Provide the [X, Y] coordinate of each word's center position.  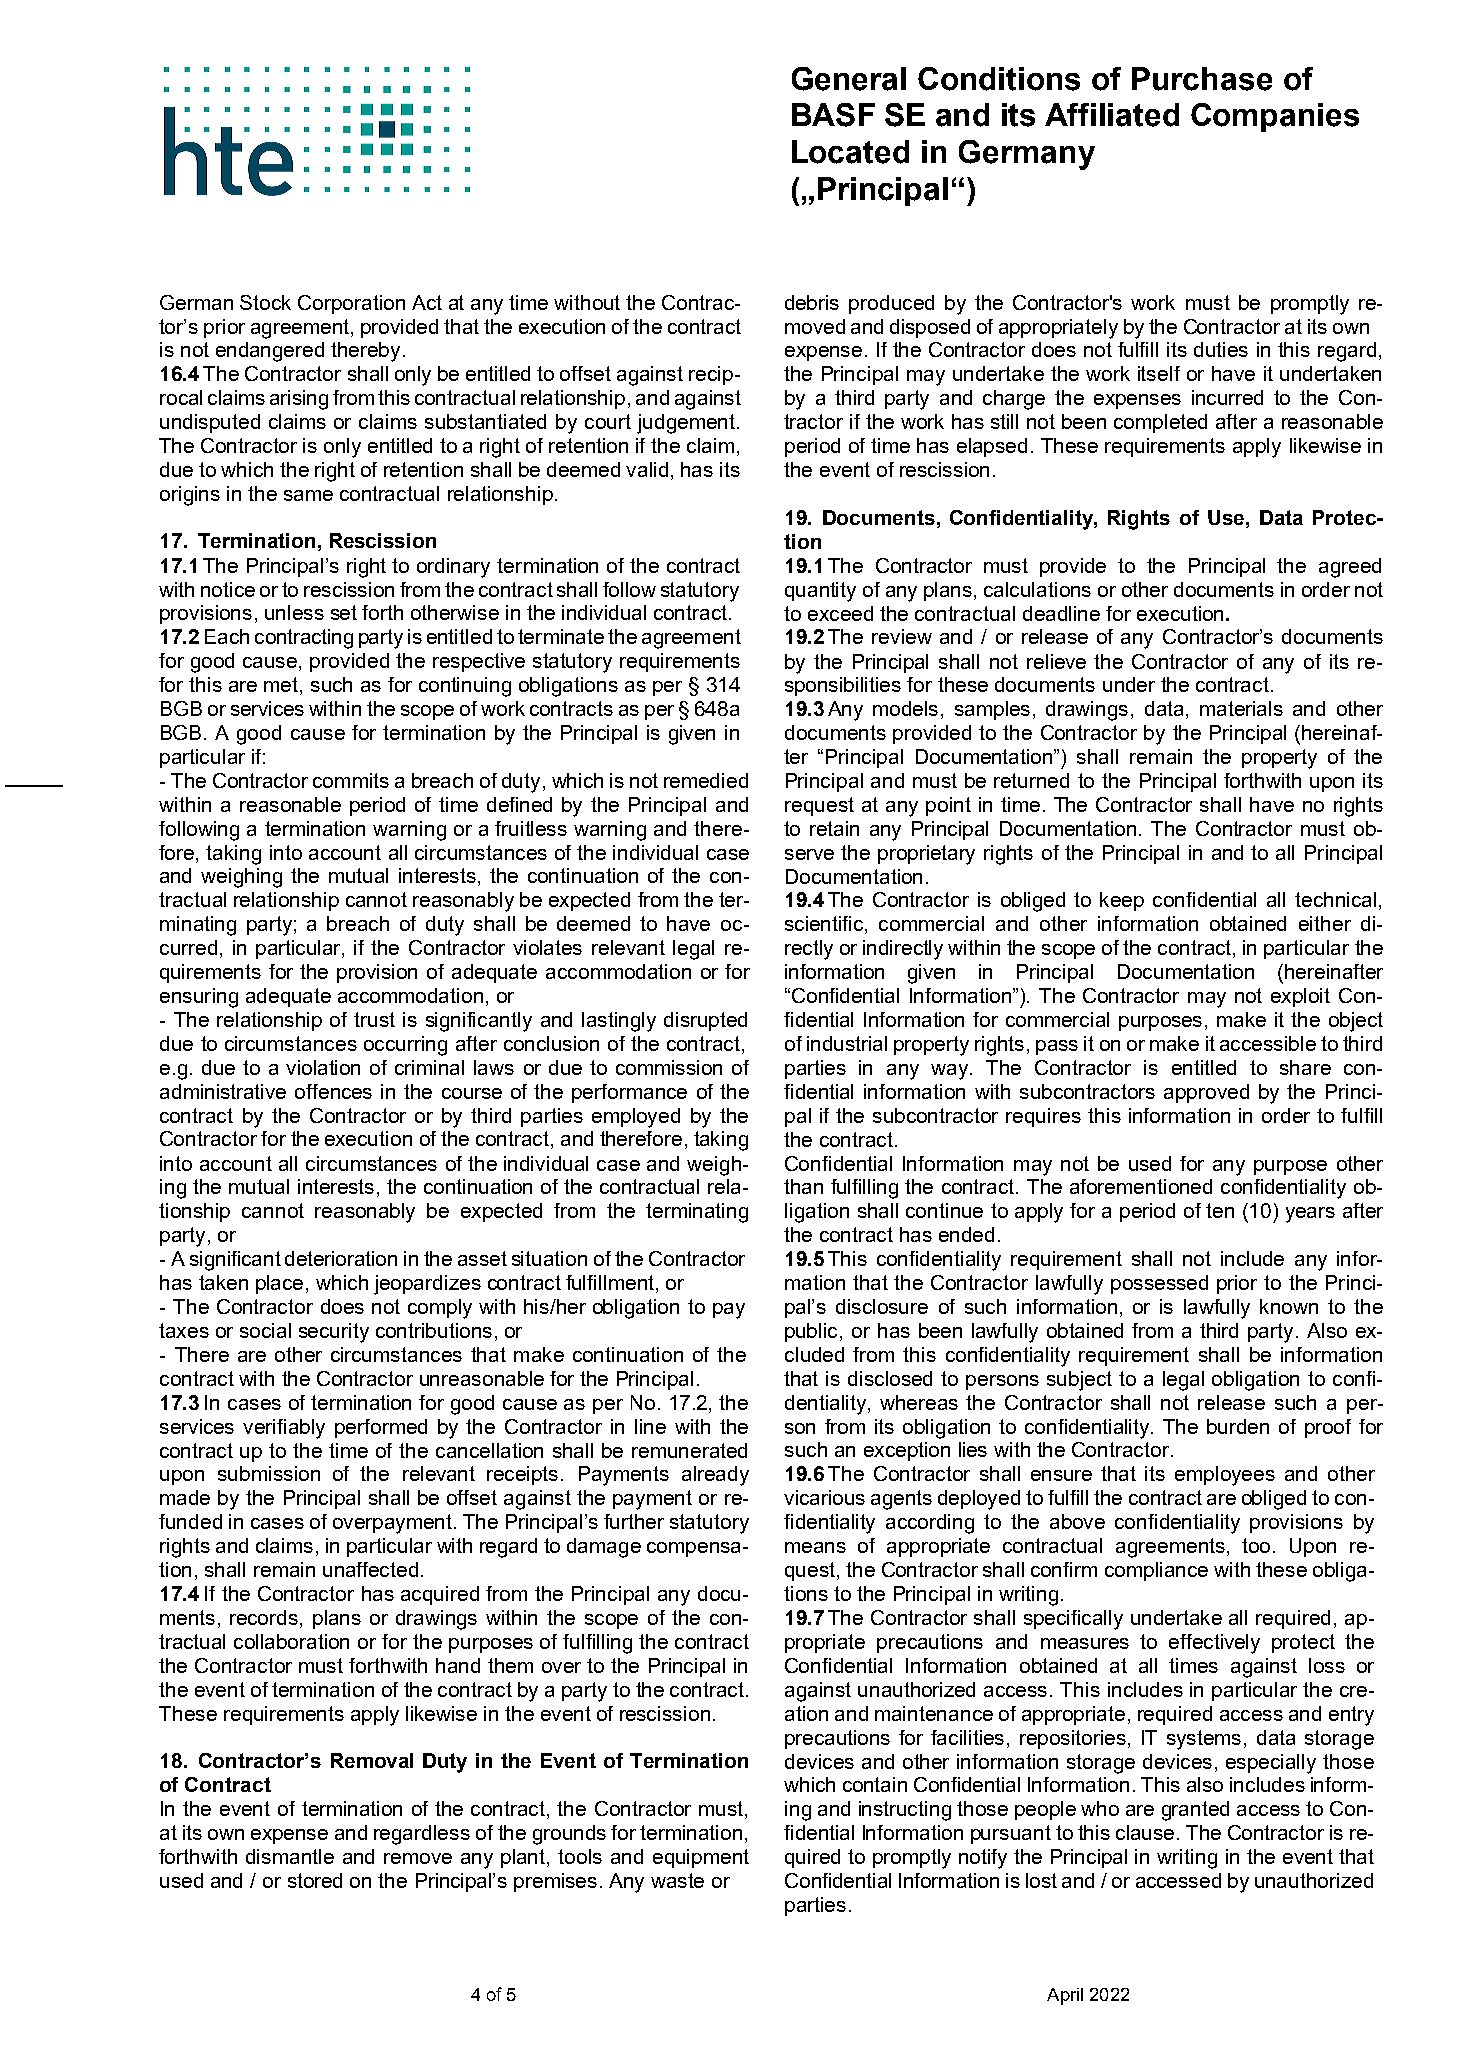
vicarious [824, 1497]
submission [269, 1473]
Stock [265, 302]
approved [1206, 1093]
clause [1145, 1832]
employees [1225, 1476]
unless [294, 612]
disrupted [705, 1021]
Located [850, 152]
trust [374, 1019]
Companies [1275, 117]
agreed [1350, 568]
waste [677, 1880]
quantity [820, 592]
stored [315, 1880]
